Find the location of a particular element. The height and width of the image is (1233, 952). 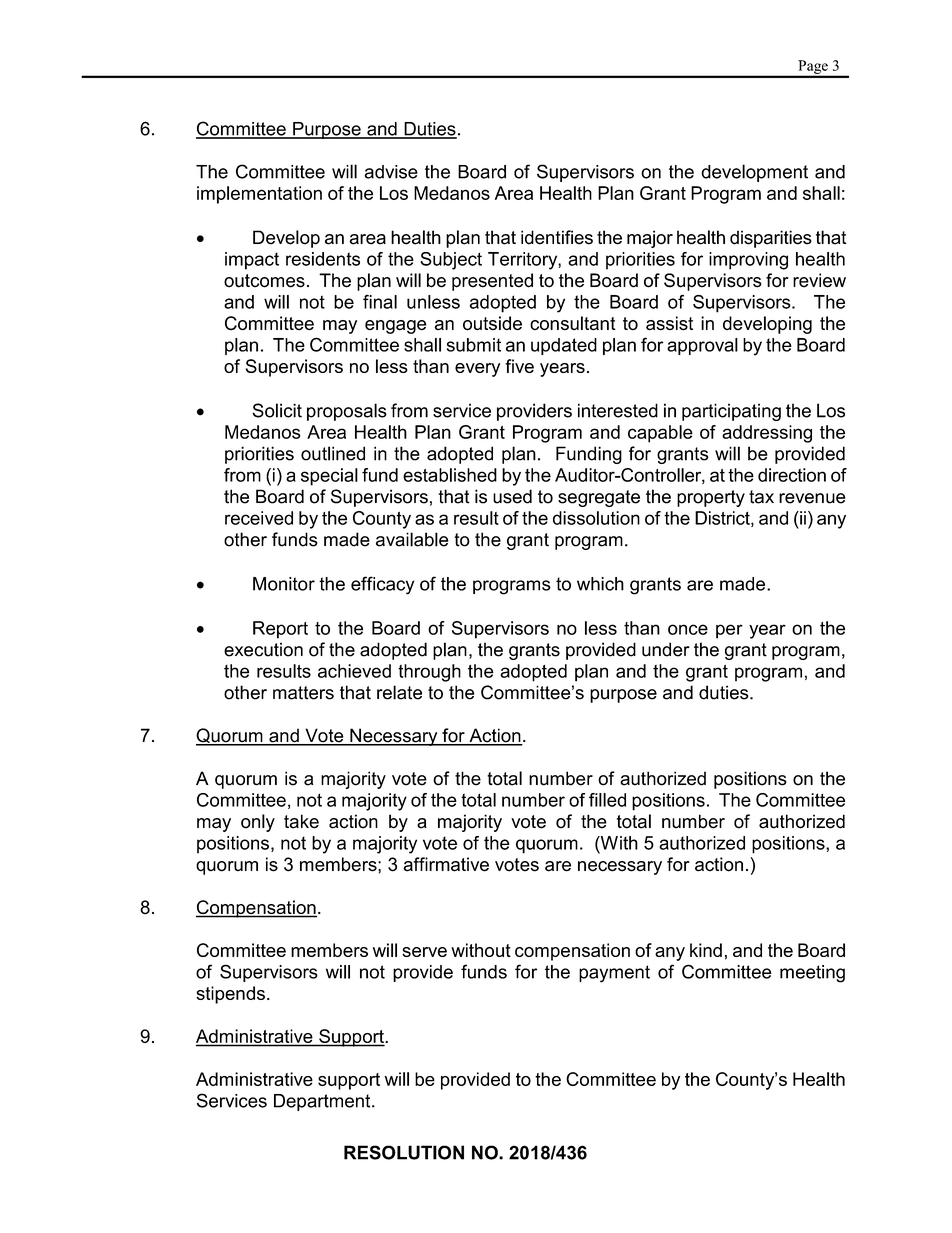

tax is located at coordinates (761, 497).
